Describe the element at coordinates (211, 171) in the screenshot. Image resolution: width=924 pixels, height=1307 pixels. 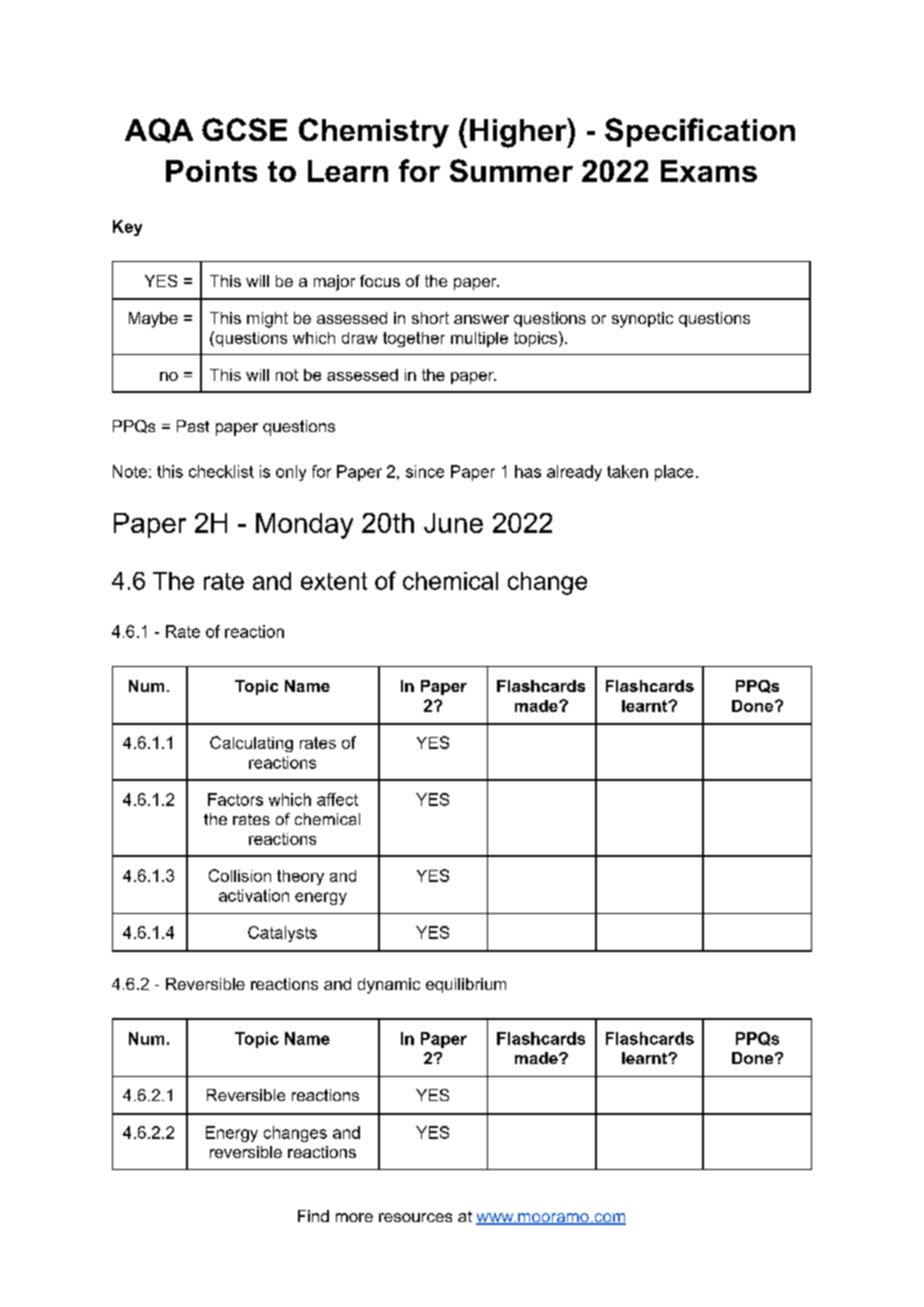
I see `Points` at that location.
